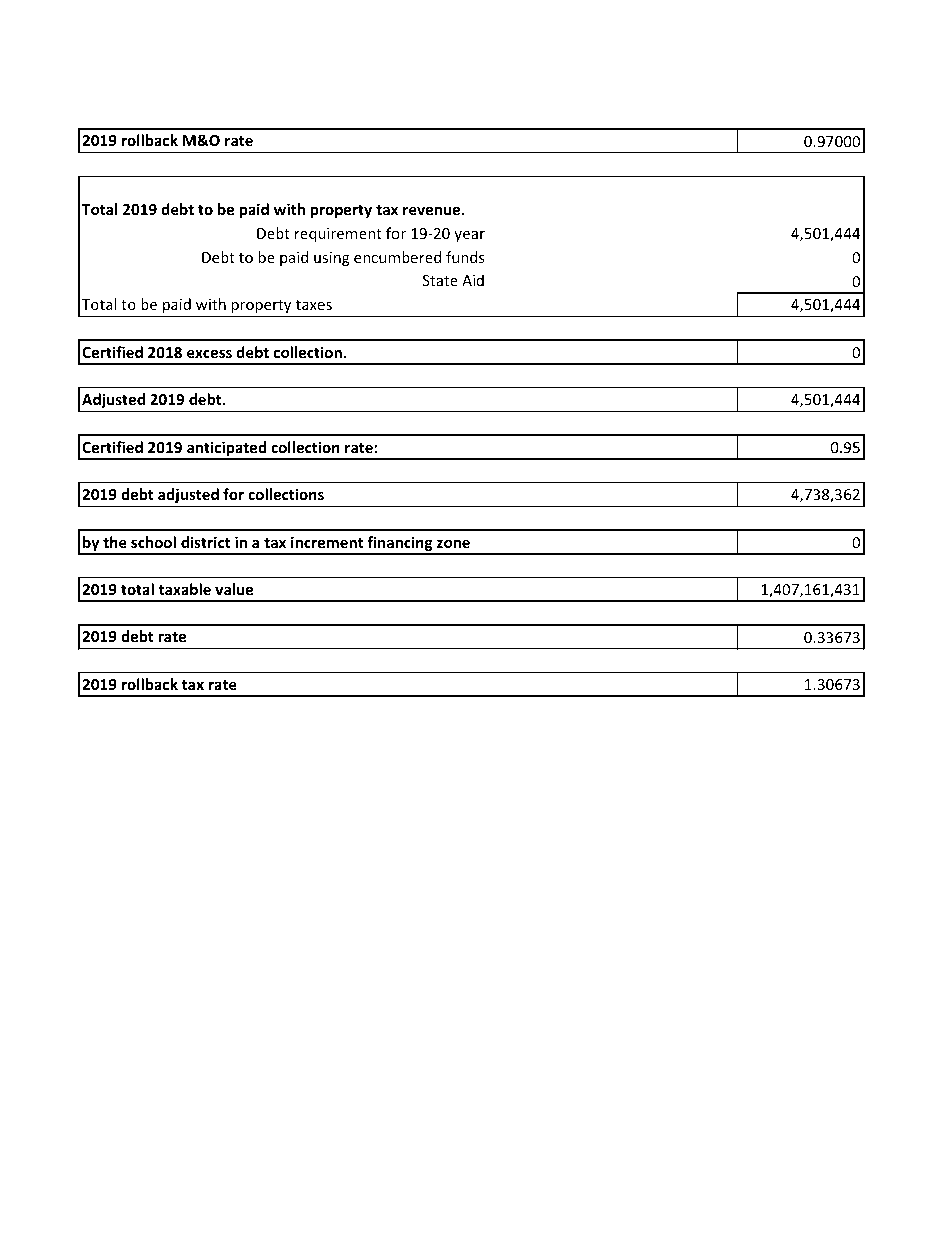  What do you see at coordinates (453, 543) in the document?
I see `zone` at bounding box center [453, 543].
